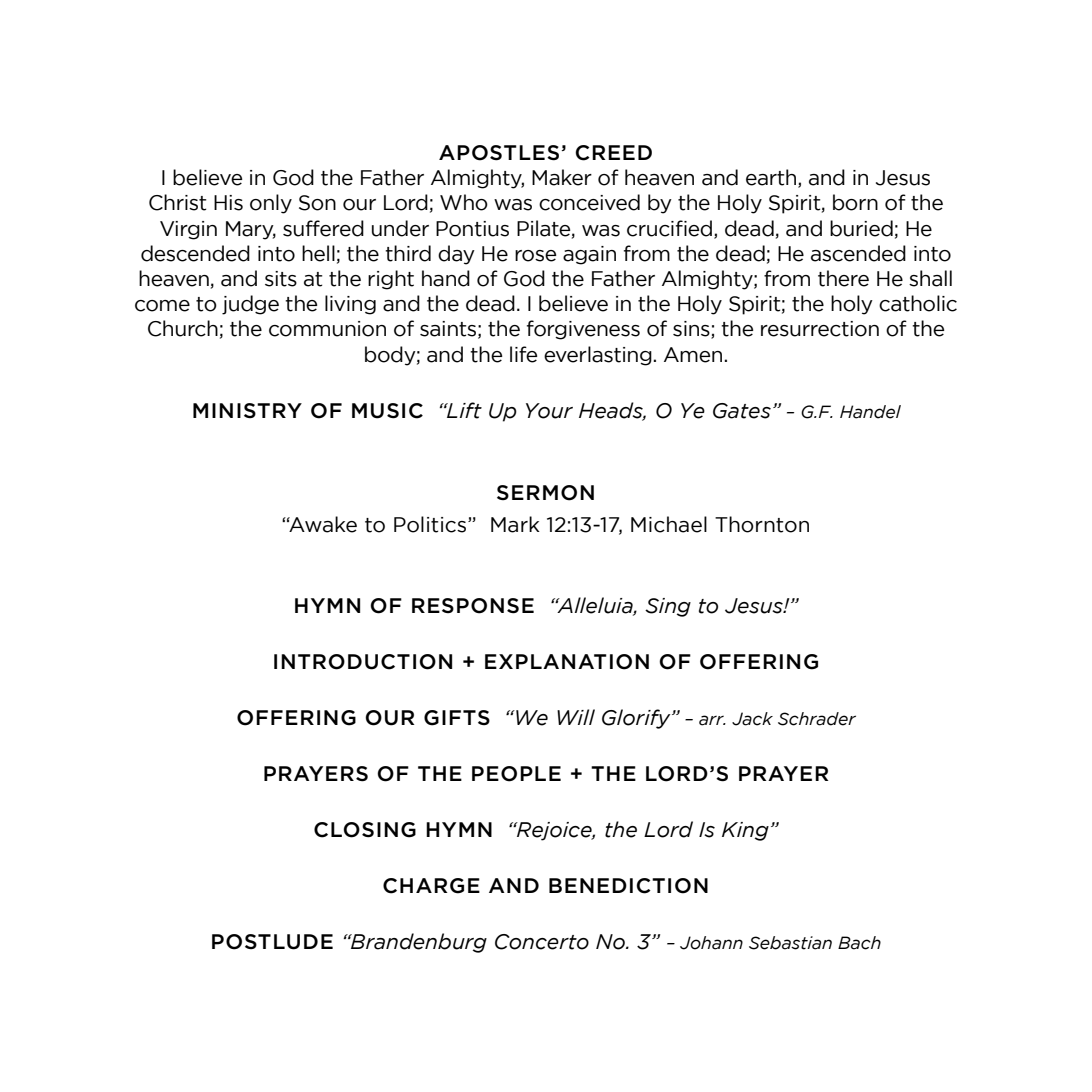 The image size is (1092, 1092). I want to click on Mark, so click(515, 524).
